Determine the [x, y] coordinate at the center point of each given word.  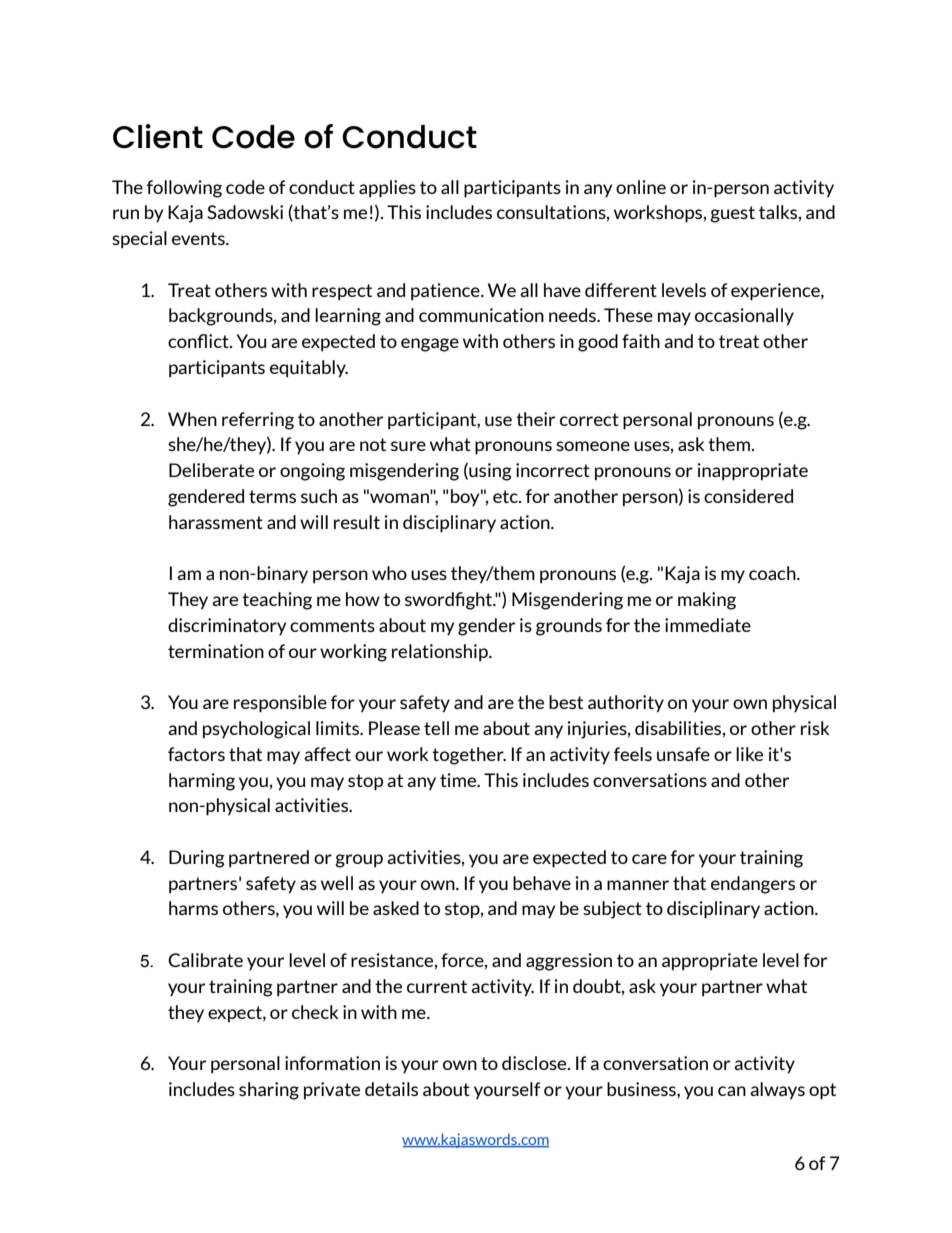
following [184, 189]
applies [387, 189]
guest [732, 214]
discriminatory [227, 626]
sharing [269, 1091]
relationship [441, 653]
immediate [708, 625]
